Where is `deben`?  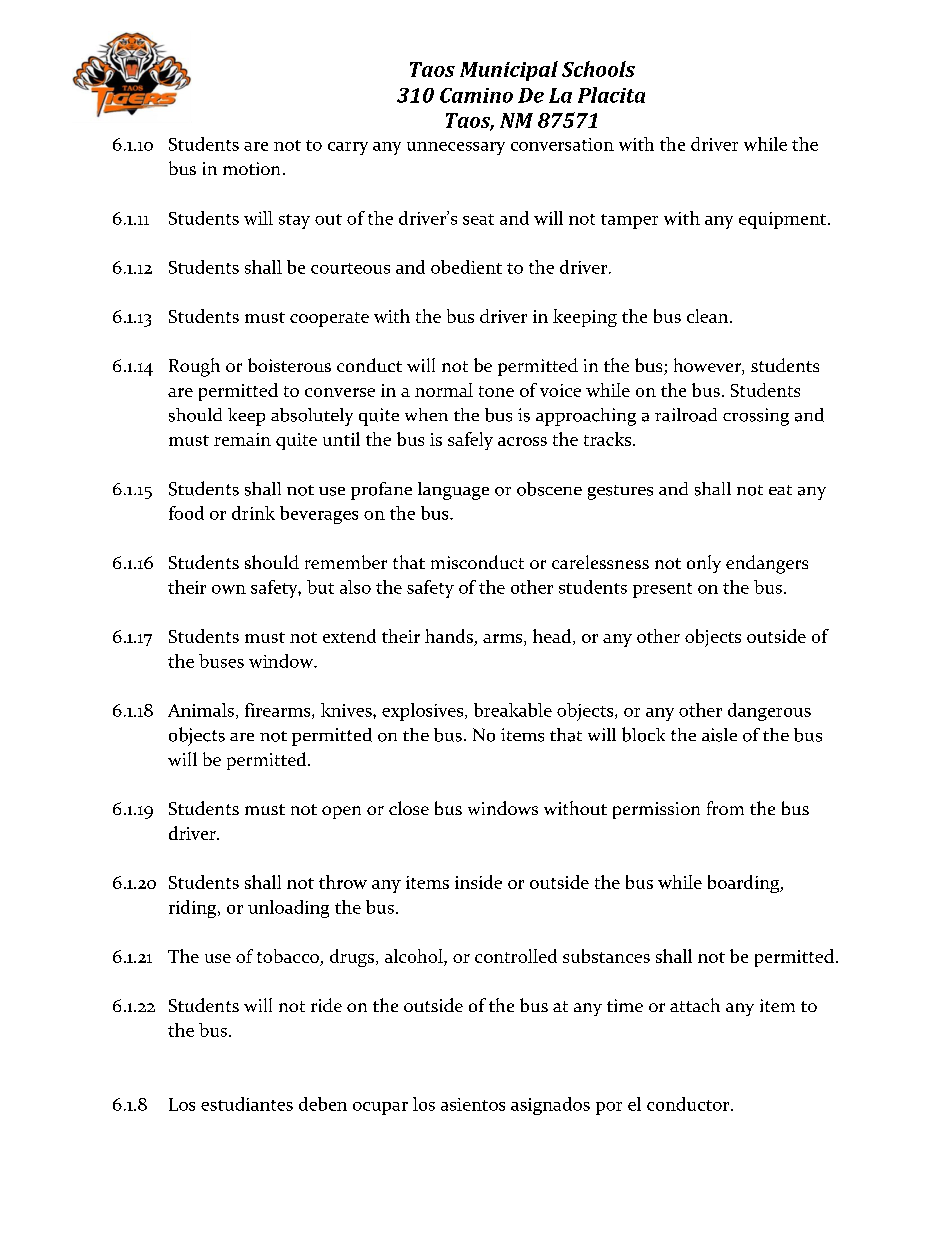
deben is located at coordinates (323, 1104).
